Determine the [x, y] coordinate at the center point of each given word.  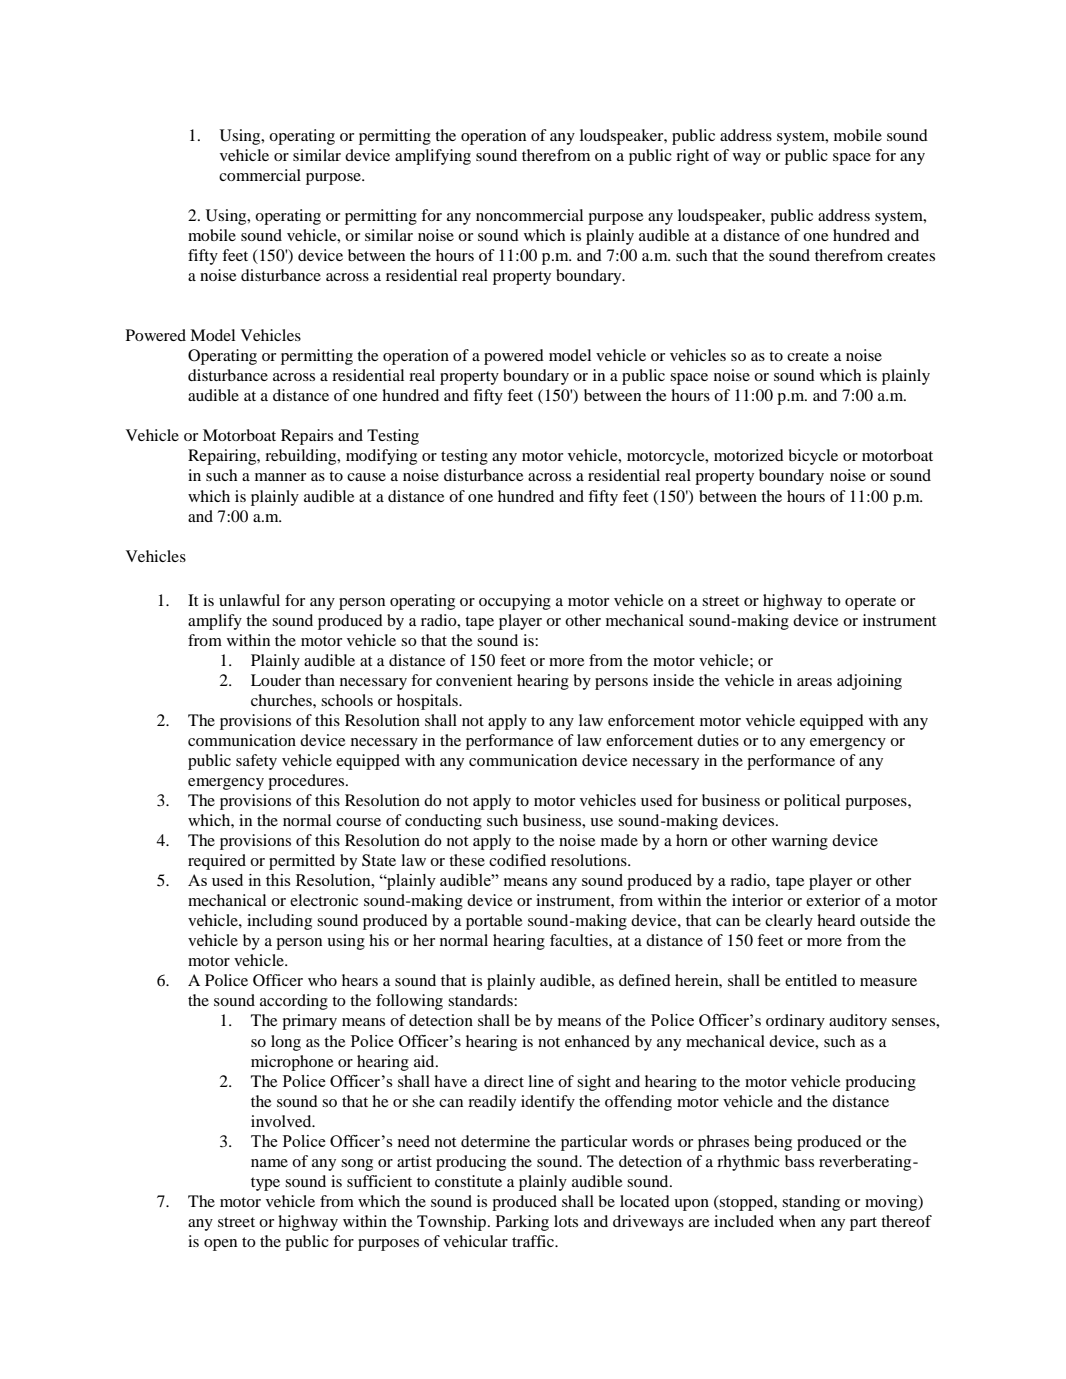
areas [814, 682]
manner [280, 477]
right [692, 157]
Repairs [307, 437]
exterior [833, 900]
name [269, 1163]
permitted [302, 862]
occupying [515, 602]
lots [566, 1221]
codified [517, 860]
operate [870, 603]
